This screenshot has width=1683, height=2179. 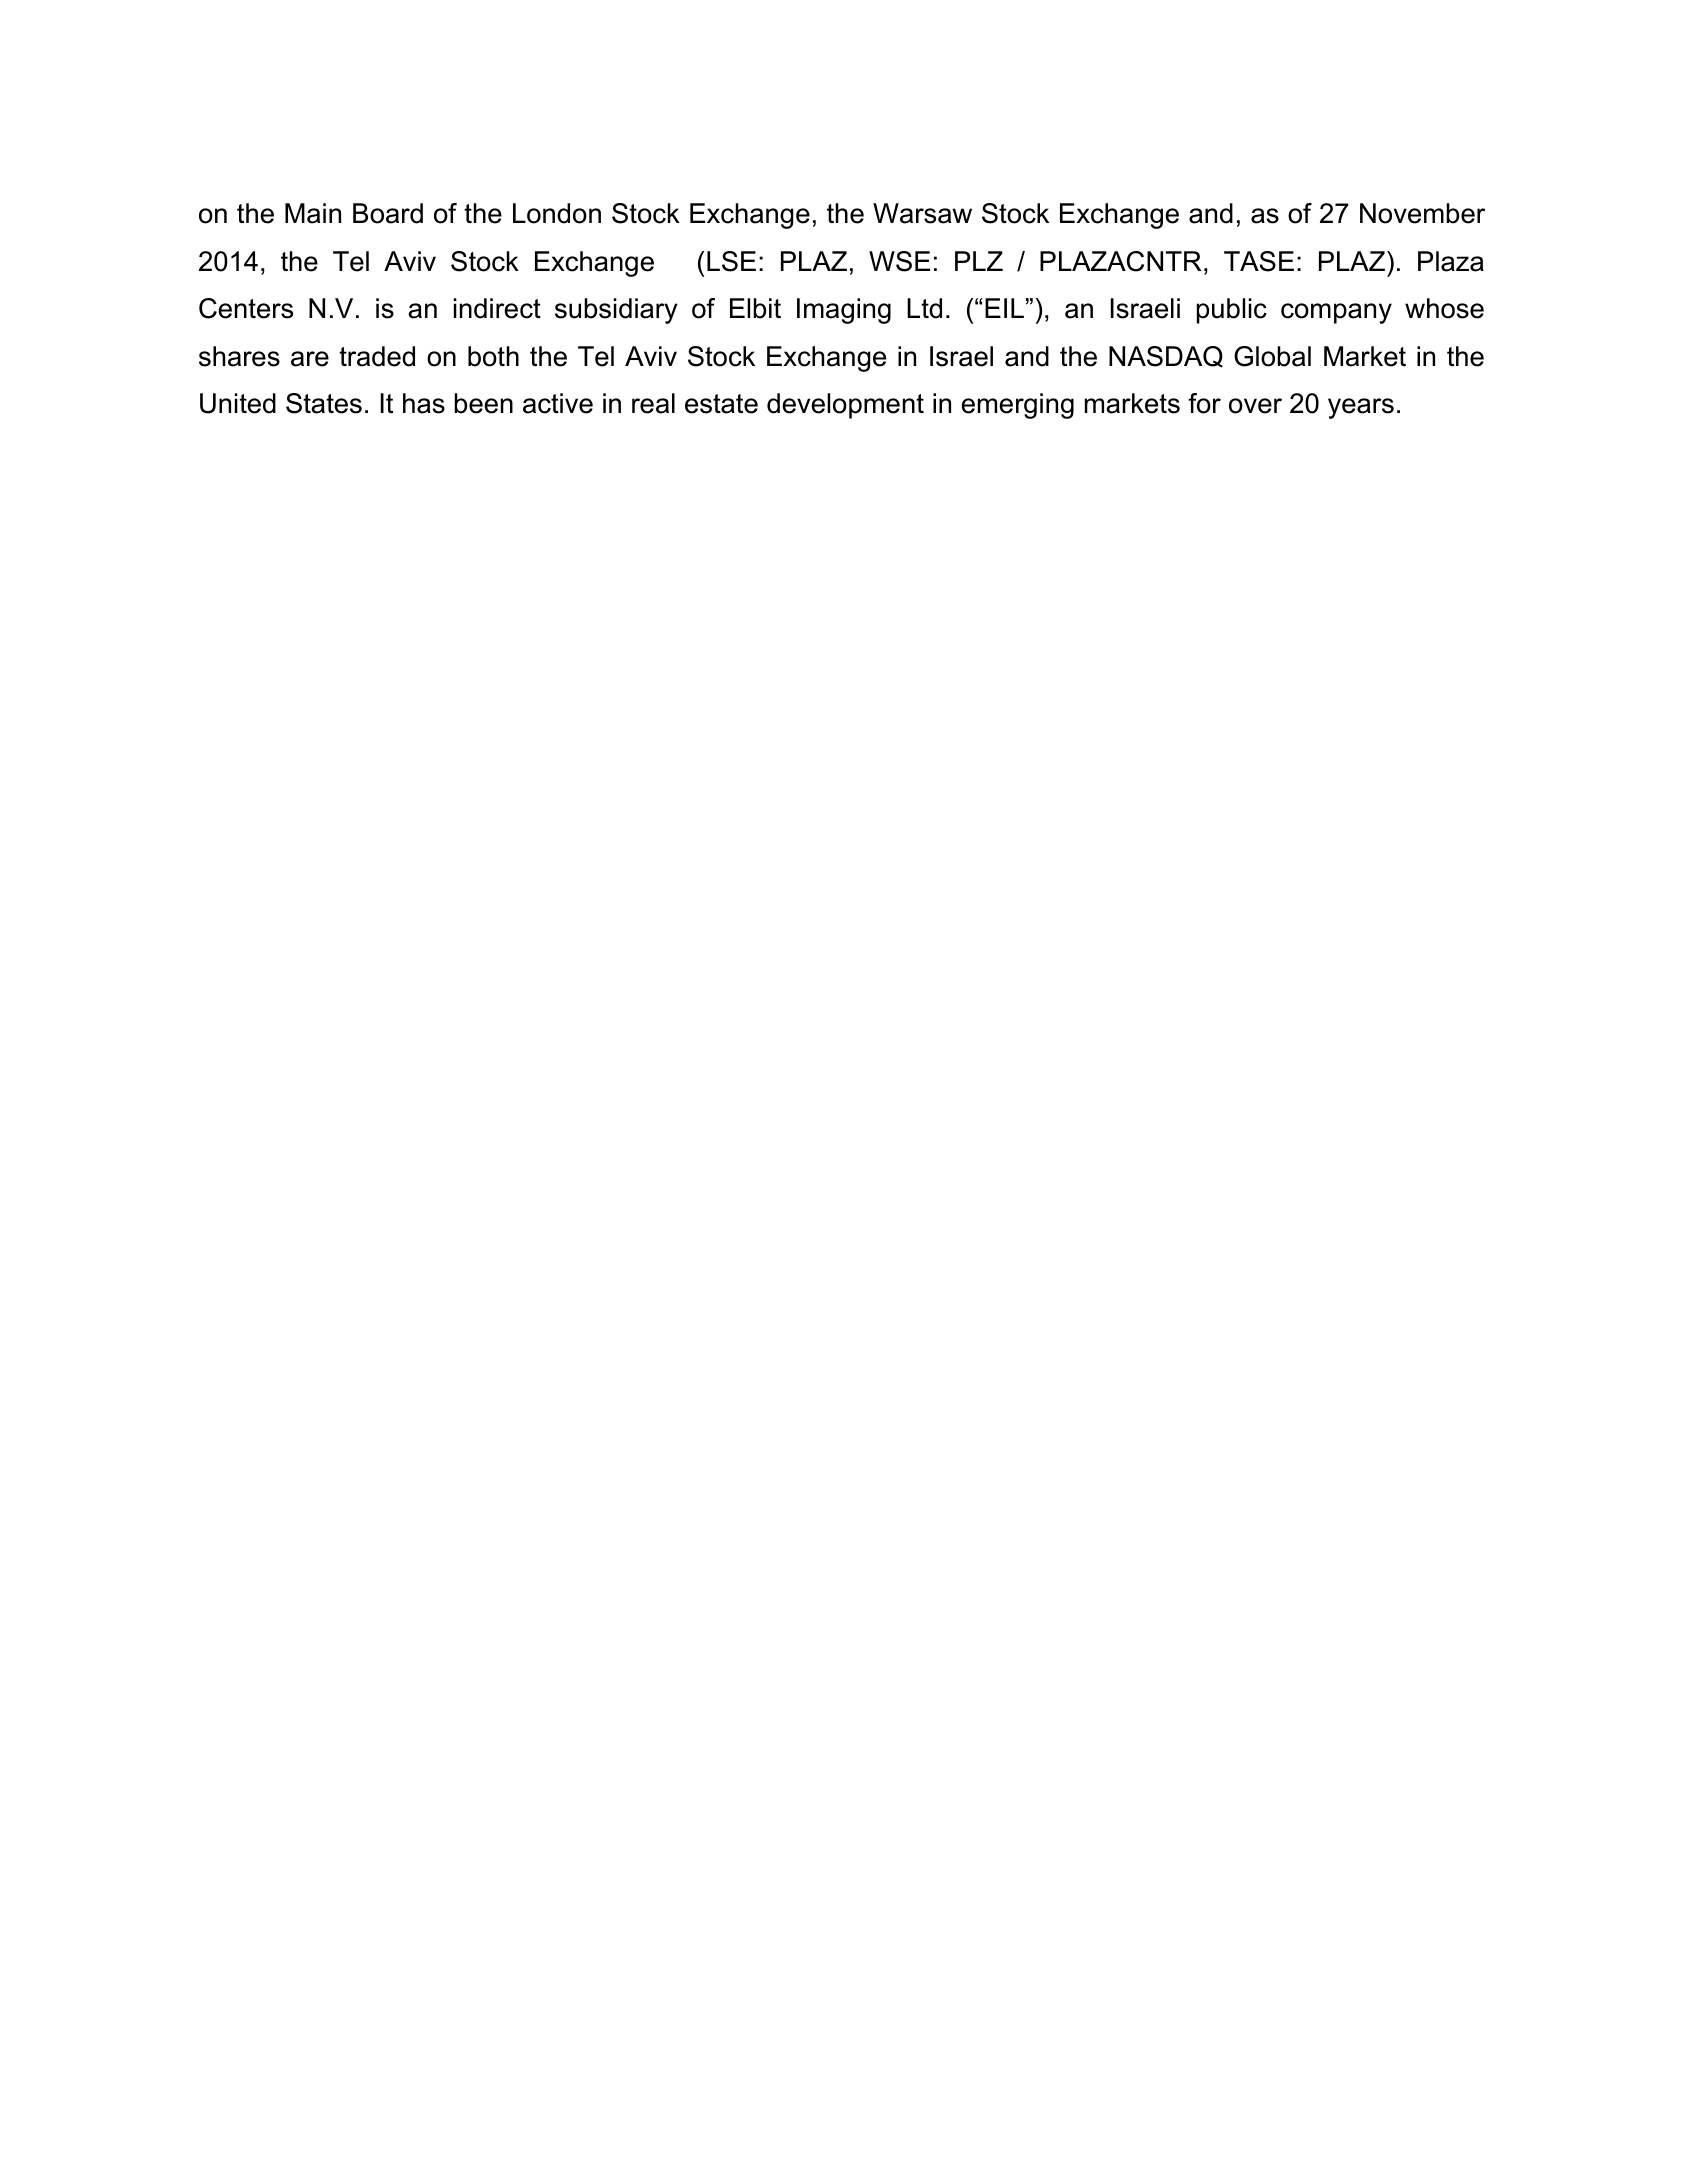 I want to click on Warsaw, so click(x=922, y=213).
